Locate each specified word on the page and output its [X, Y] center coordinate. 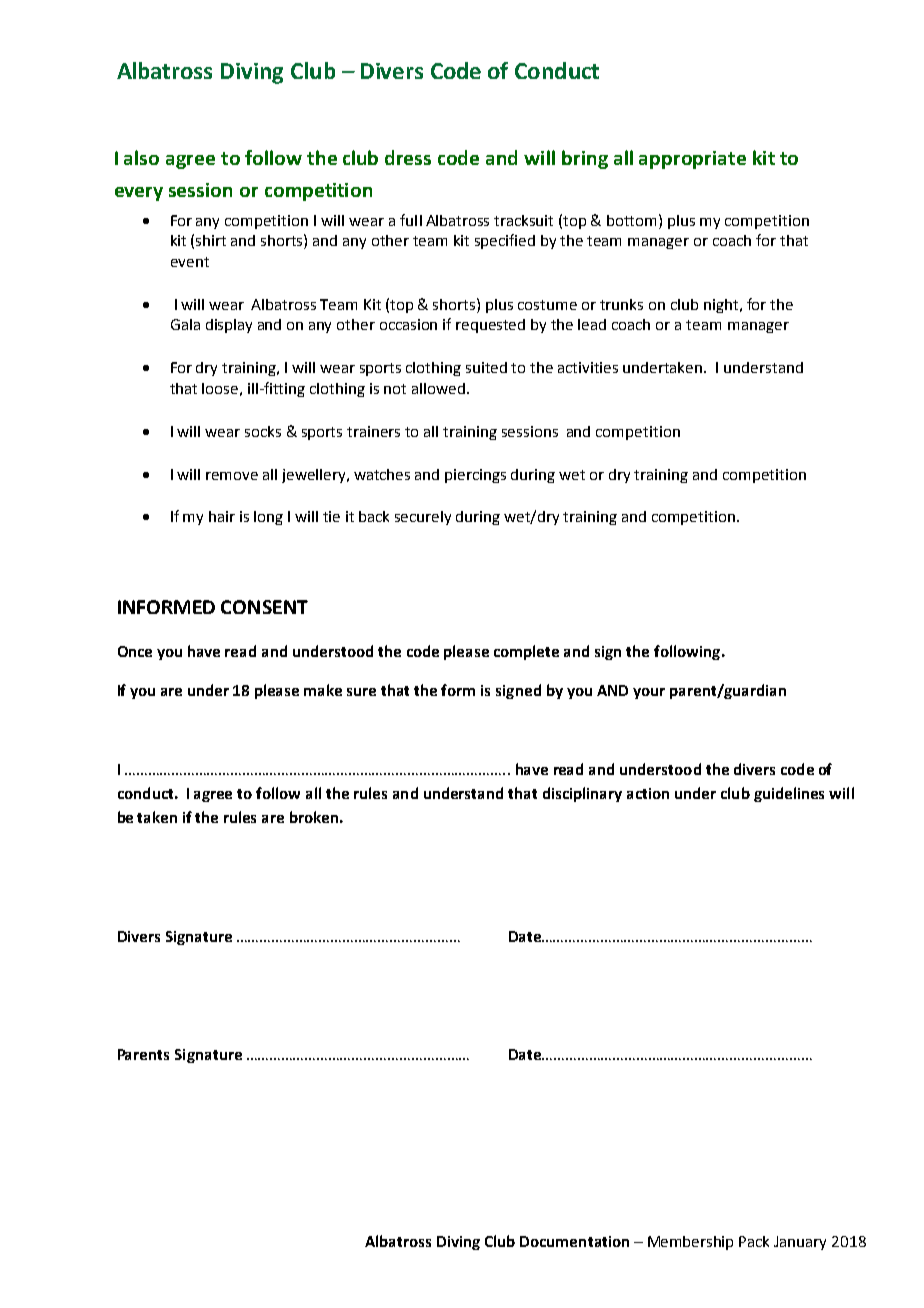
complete [526, 652]
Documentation [574, 1241]
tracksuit [523, 220]
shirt [211, 240]
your [649, 693]
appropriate [692, 160]
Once [135, 651]
